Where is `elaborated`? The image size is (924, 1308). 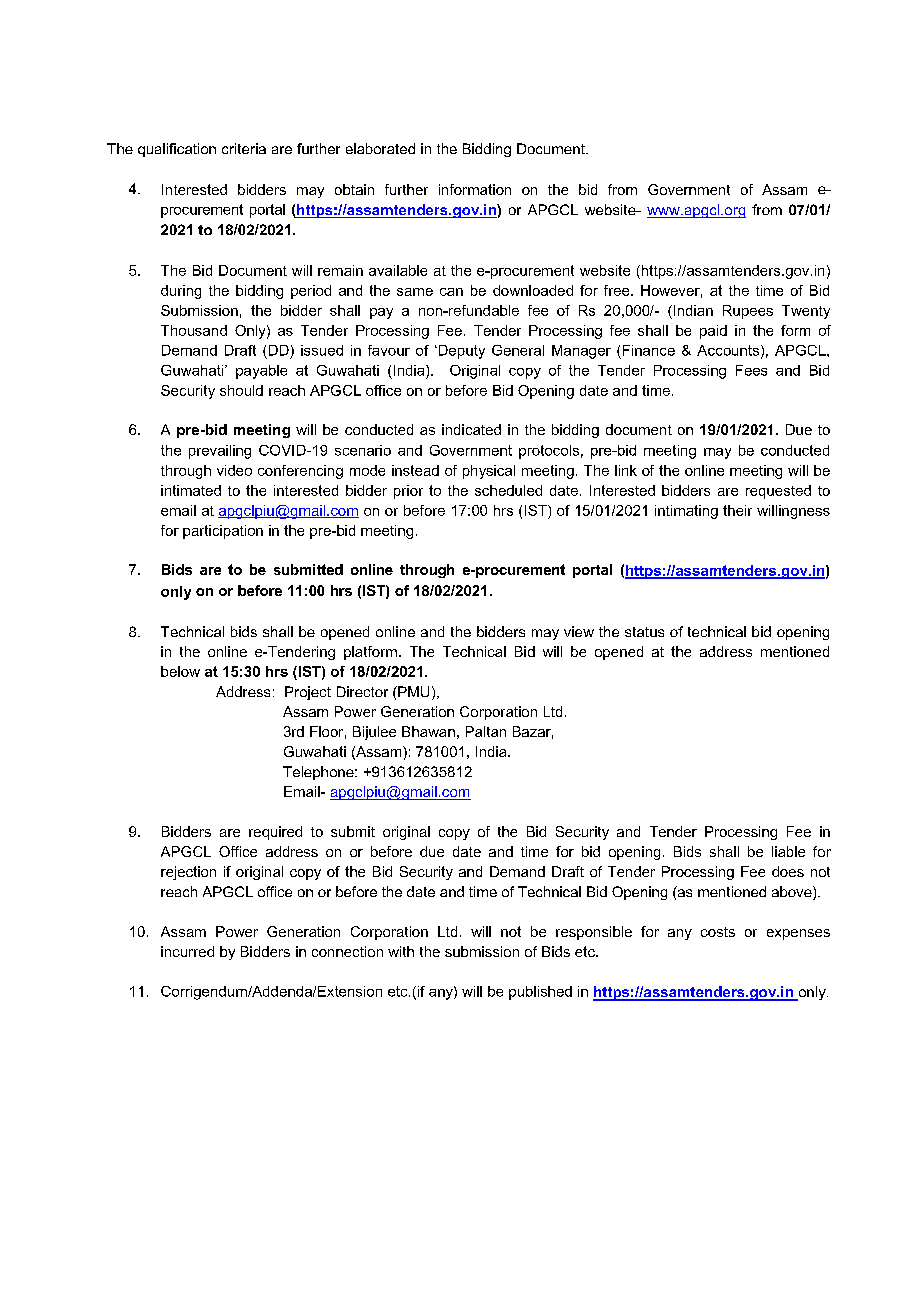 elaborated is located at coordinates (380, 148).
